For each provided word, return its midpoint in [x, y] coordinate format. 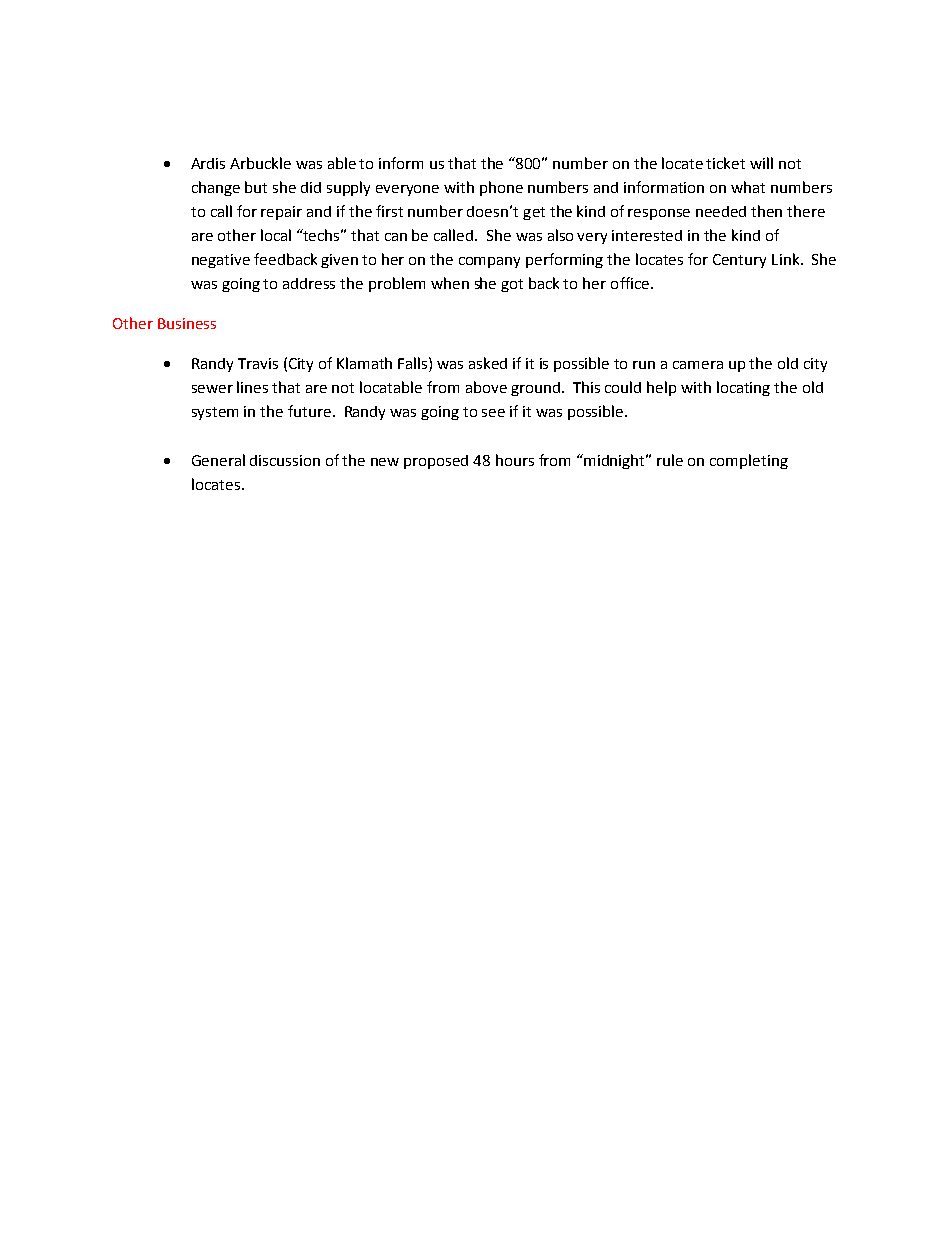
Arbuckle [260, 163]
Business [187, 323]
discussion [285, 460]
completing [749, 461]
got [512, 285]
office [630, 283]
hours [515, 460]
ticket [725, 163]
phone [501, 188]
